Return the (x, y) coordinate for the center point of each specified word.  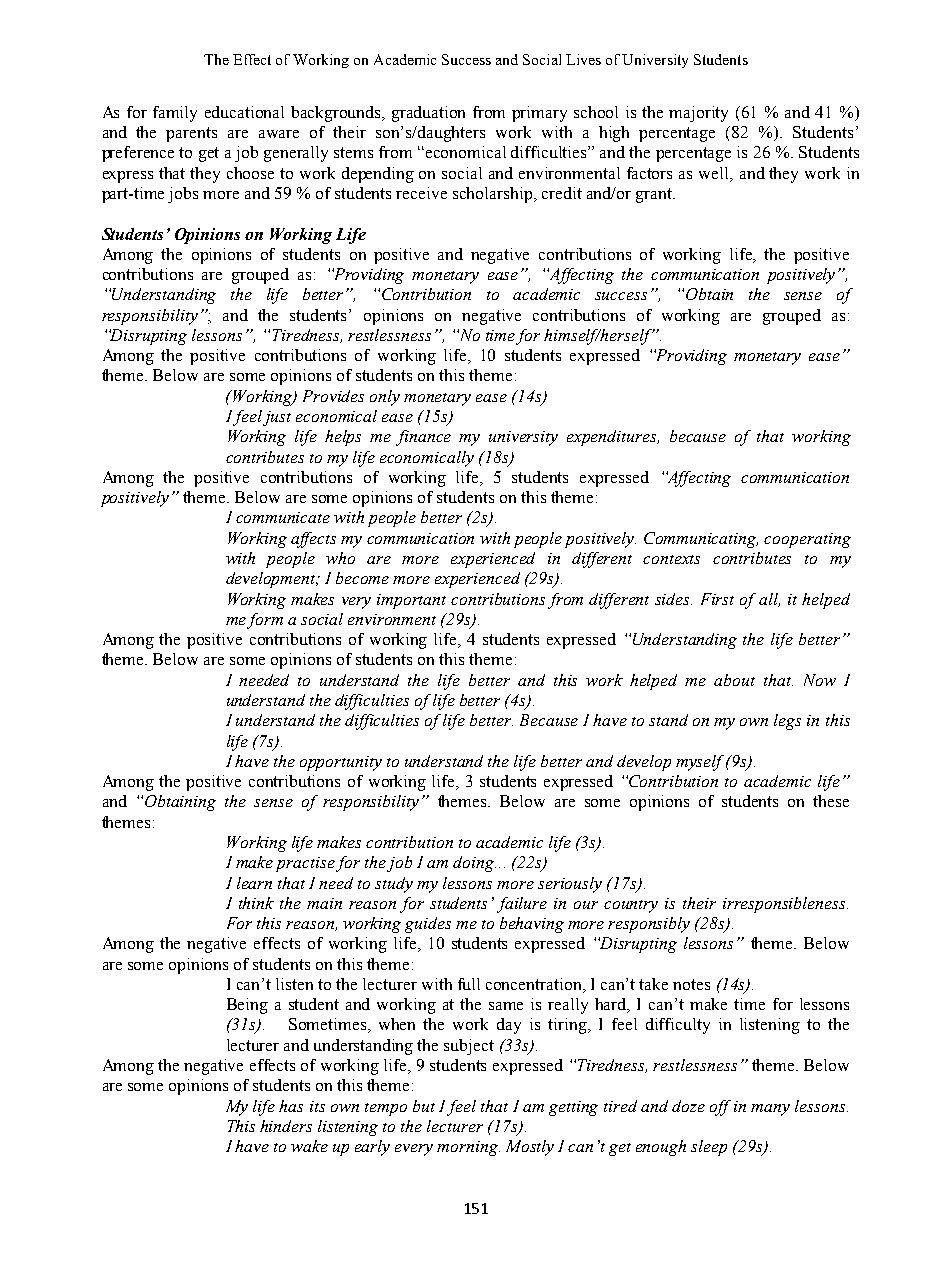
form (265, 621)
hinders (286, 1126)
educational (244, 112)
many (770, 1110)
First (717, 599)
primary (539, 114)
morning (468, 1148)
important (411, 601)
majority (698, 114)
